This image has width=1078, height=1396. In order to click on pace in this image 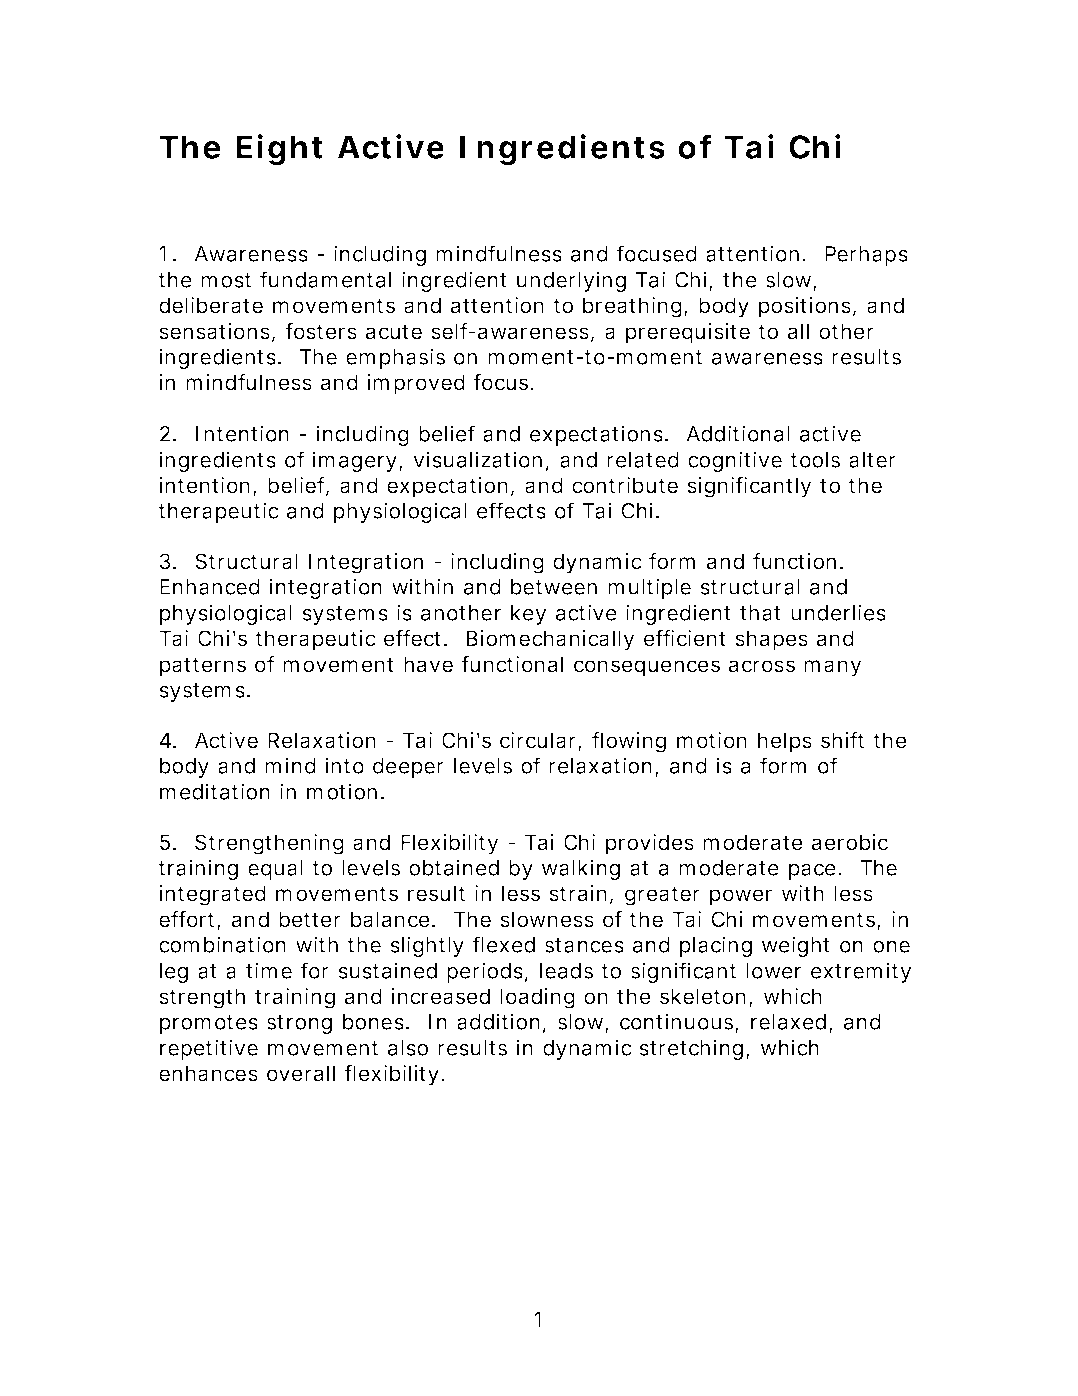, I will do `click(812, 872)`.
